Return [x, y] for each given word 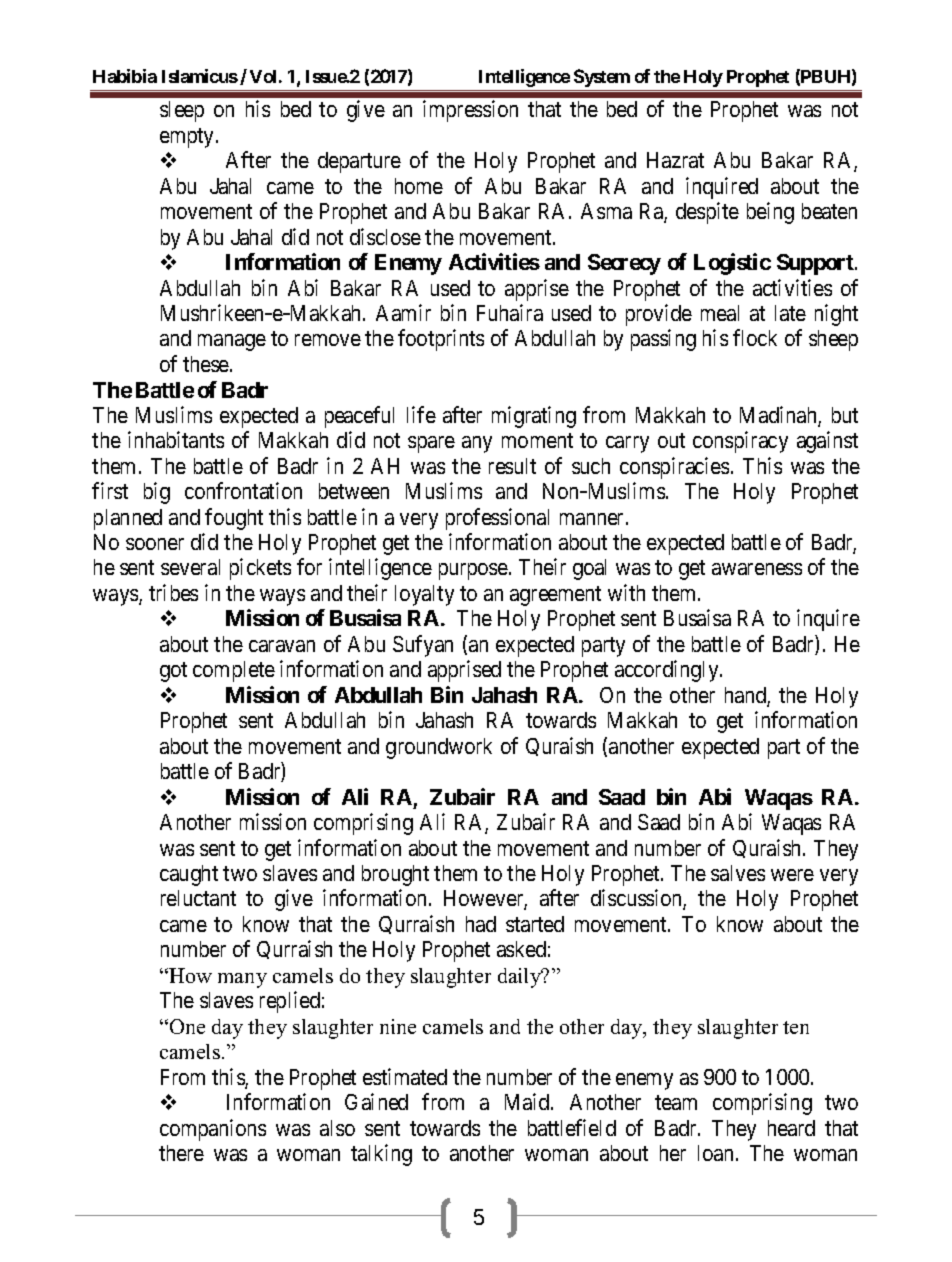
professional [497, 519]
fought [234, 519]
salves [738, 873]
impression [470, 111]
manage [232, 342]
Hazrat [675, 160]
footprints [441, 340]
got [173, 672]
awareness [757, 569]
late [790, 313]
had [481, 924]
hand [746, 696]
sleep [182, 111]
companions [213, 1130]
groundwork [439, 748]
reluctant [198, 898]
